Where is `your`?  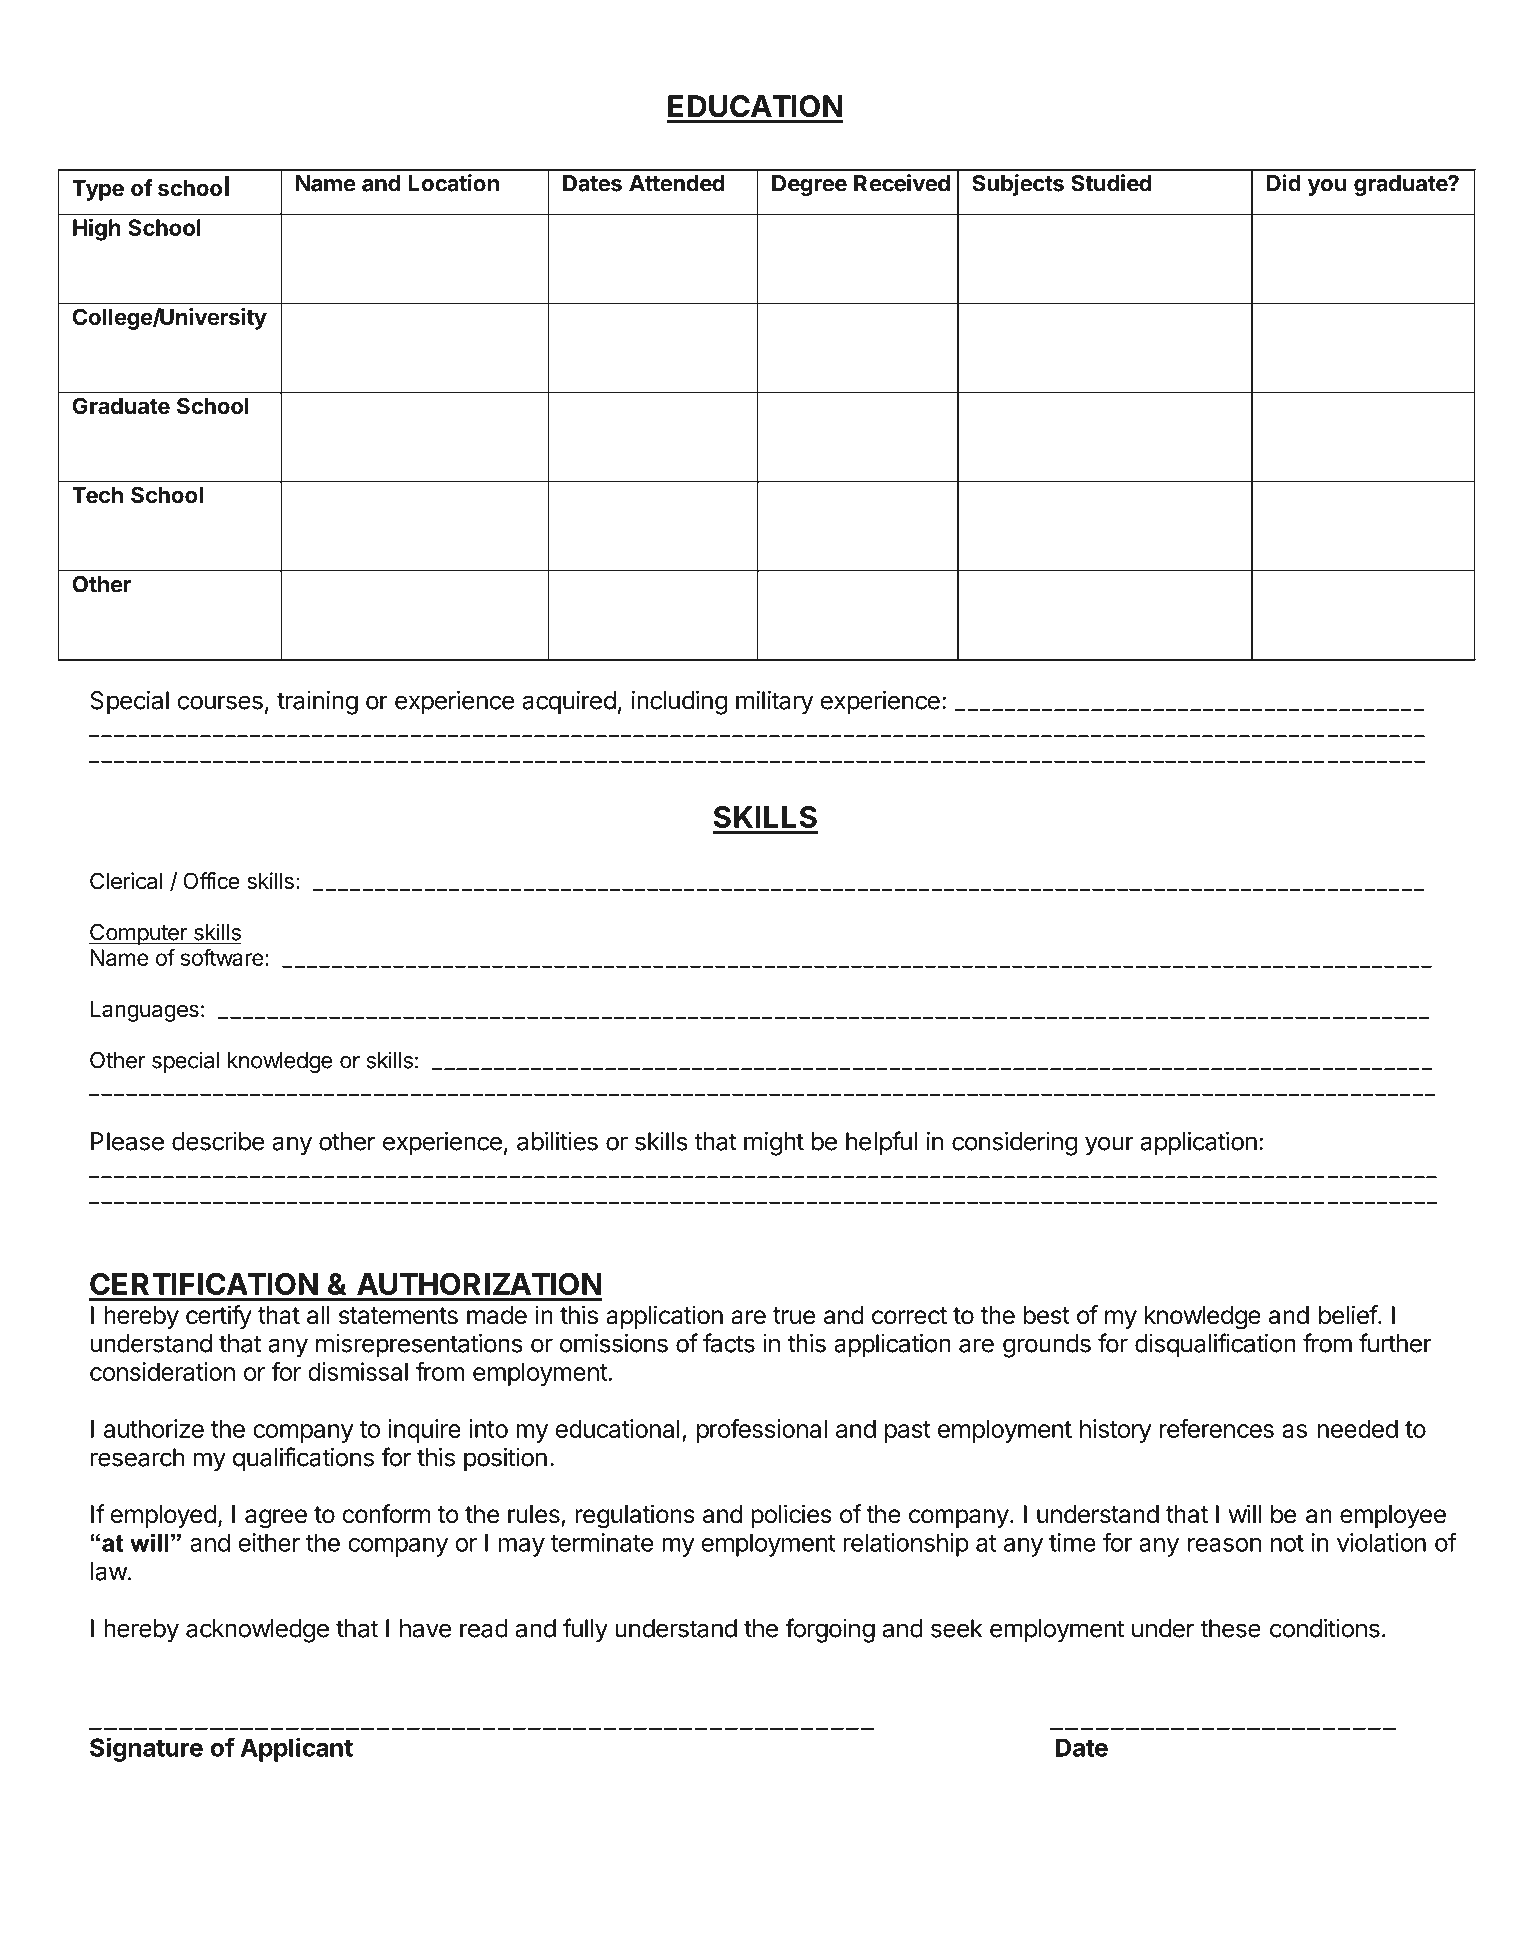
your is located at coordinates (1109, 1146).
